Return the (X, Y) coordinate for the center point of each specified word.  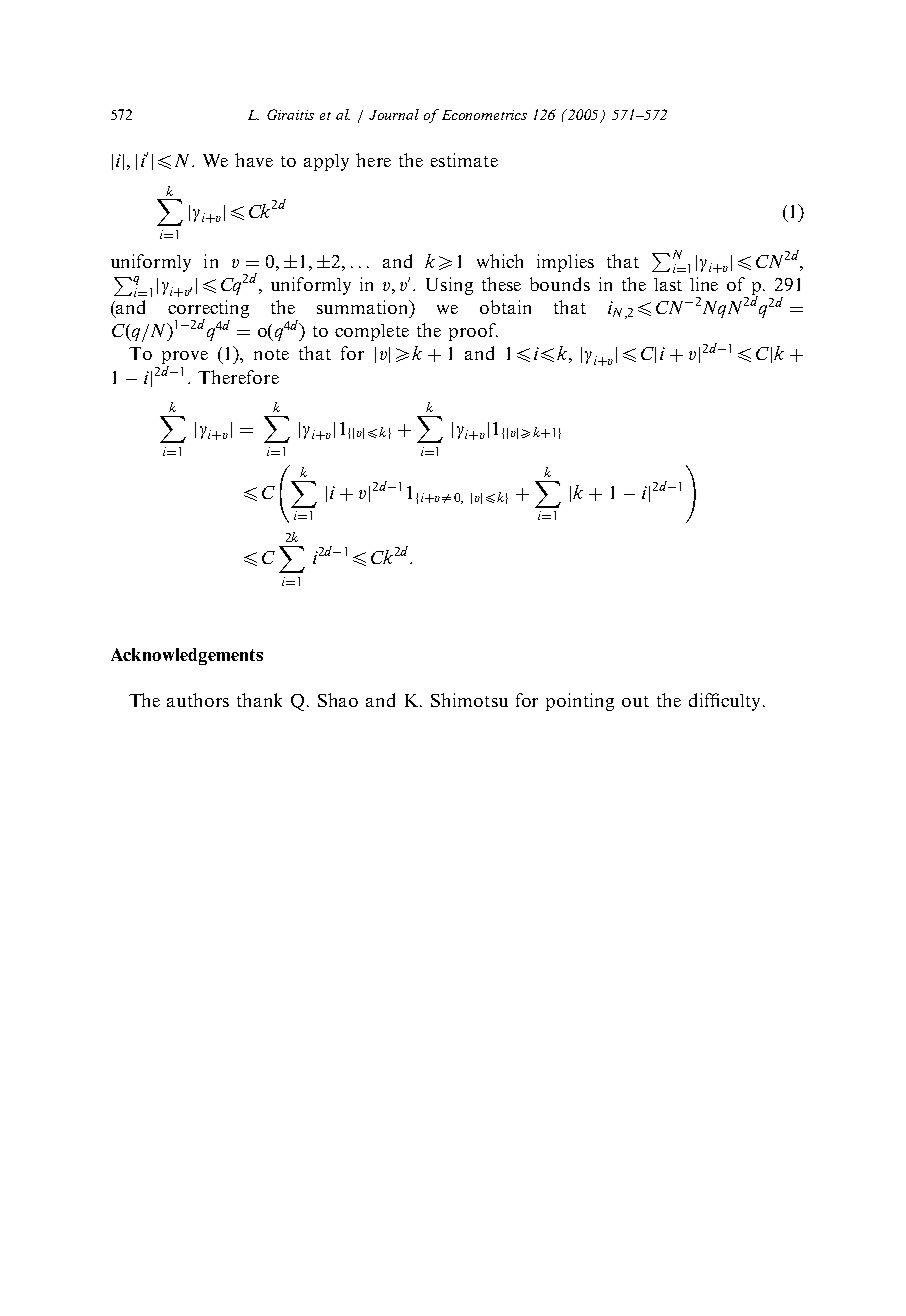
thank (259, 700)
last (668, 284)
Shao (338, 700)
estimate (464, 160)
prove (185, 359)
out (635, 701)
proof (473, 332)
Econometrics (484, 115)
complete (372, 332)
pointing (580, 702)
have (254, 160)
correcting (208, 310)
